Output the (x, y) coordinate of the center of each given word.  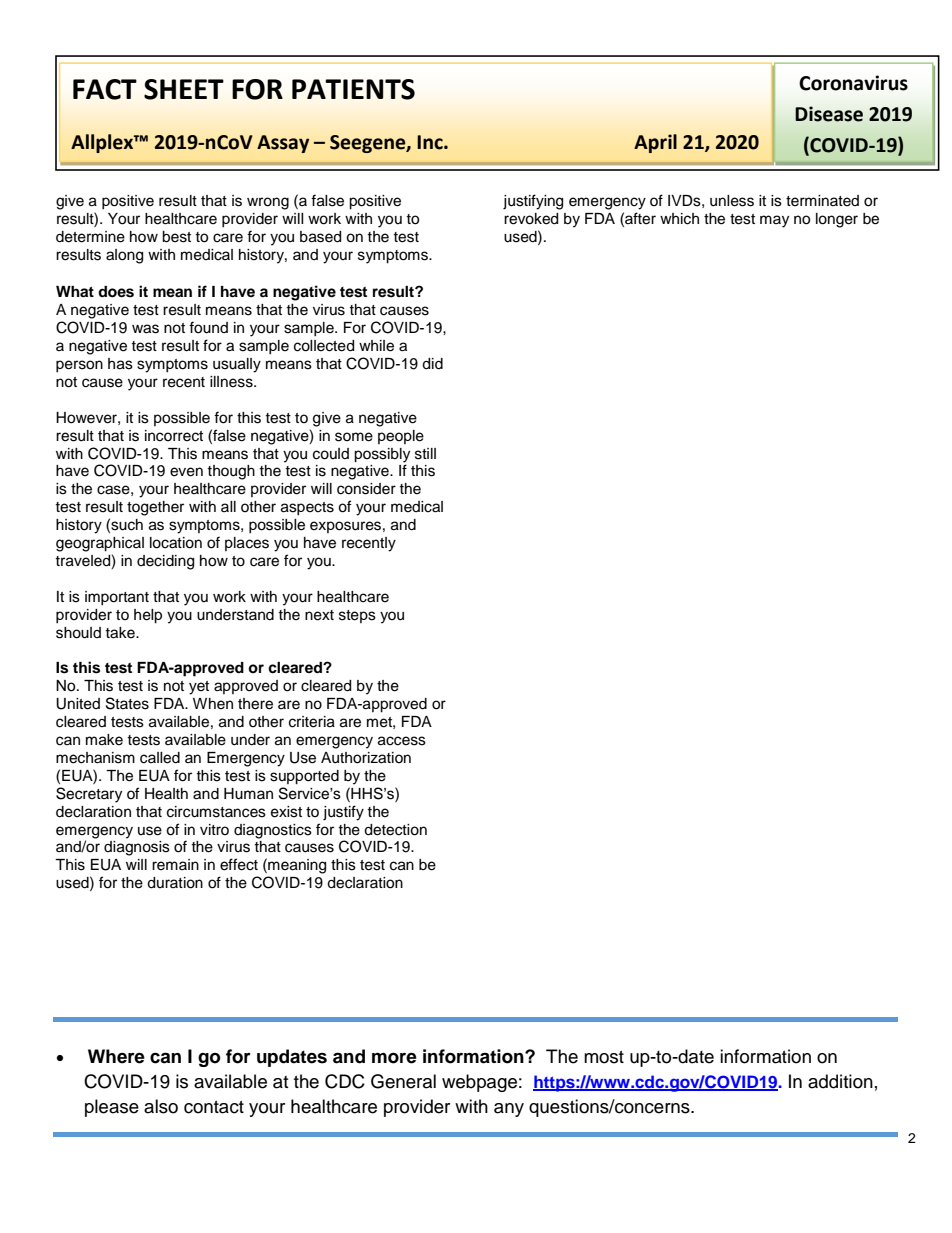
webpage (479, 1083)
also (161, 1106)
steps (357, 616)
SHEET (184, 89)
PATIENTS (353, 89)
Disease (829, 114)
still (425, 454)
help (148, 616)
